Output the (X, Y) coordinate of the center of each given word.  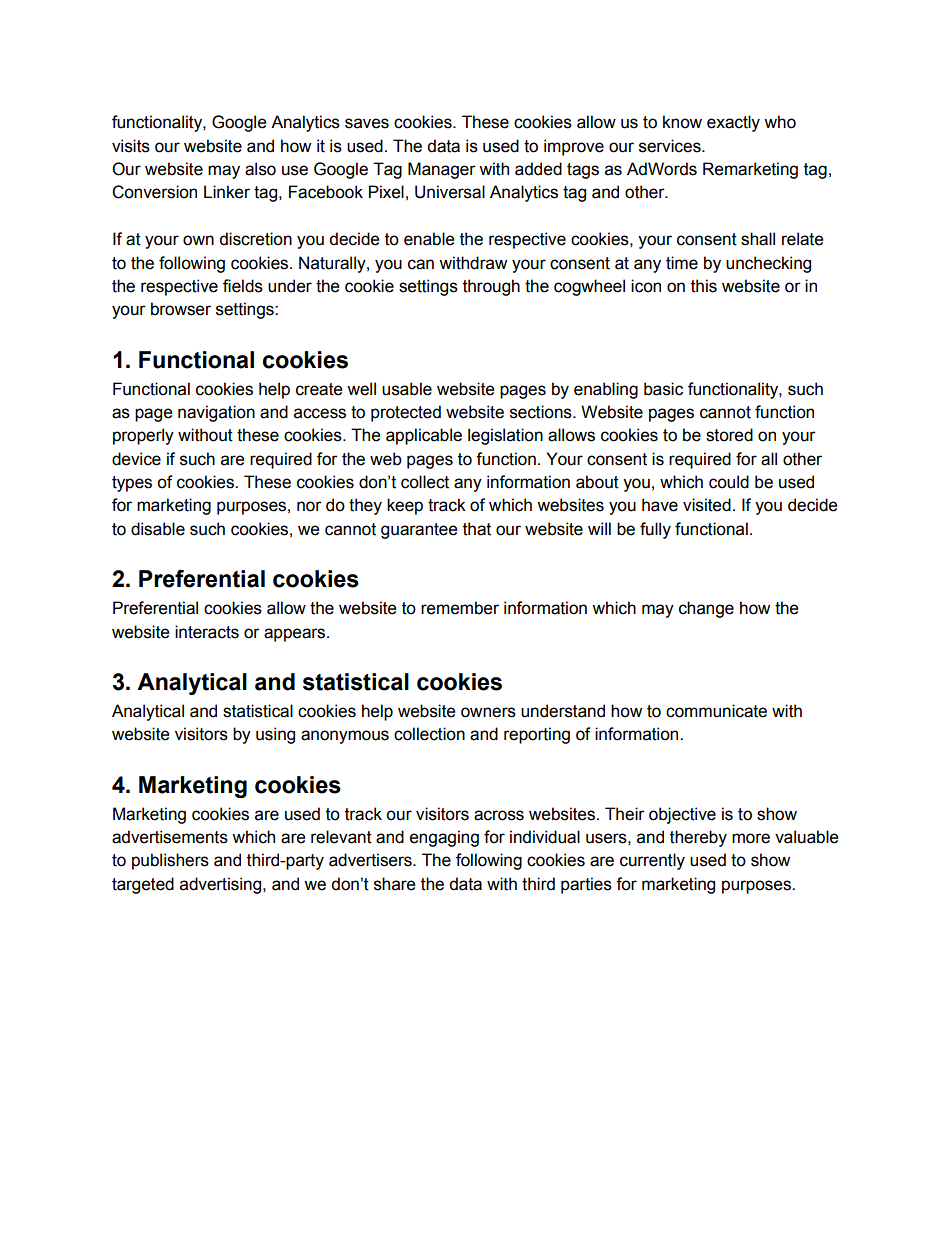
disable (158, 529)
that (477, 529)
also (260, 169)
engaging (444, 838)
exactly (733, 123)
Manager (442, 170)
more (751, 838)
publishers (170, 861)
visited (707, 505)
